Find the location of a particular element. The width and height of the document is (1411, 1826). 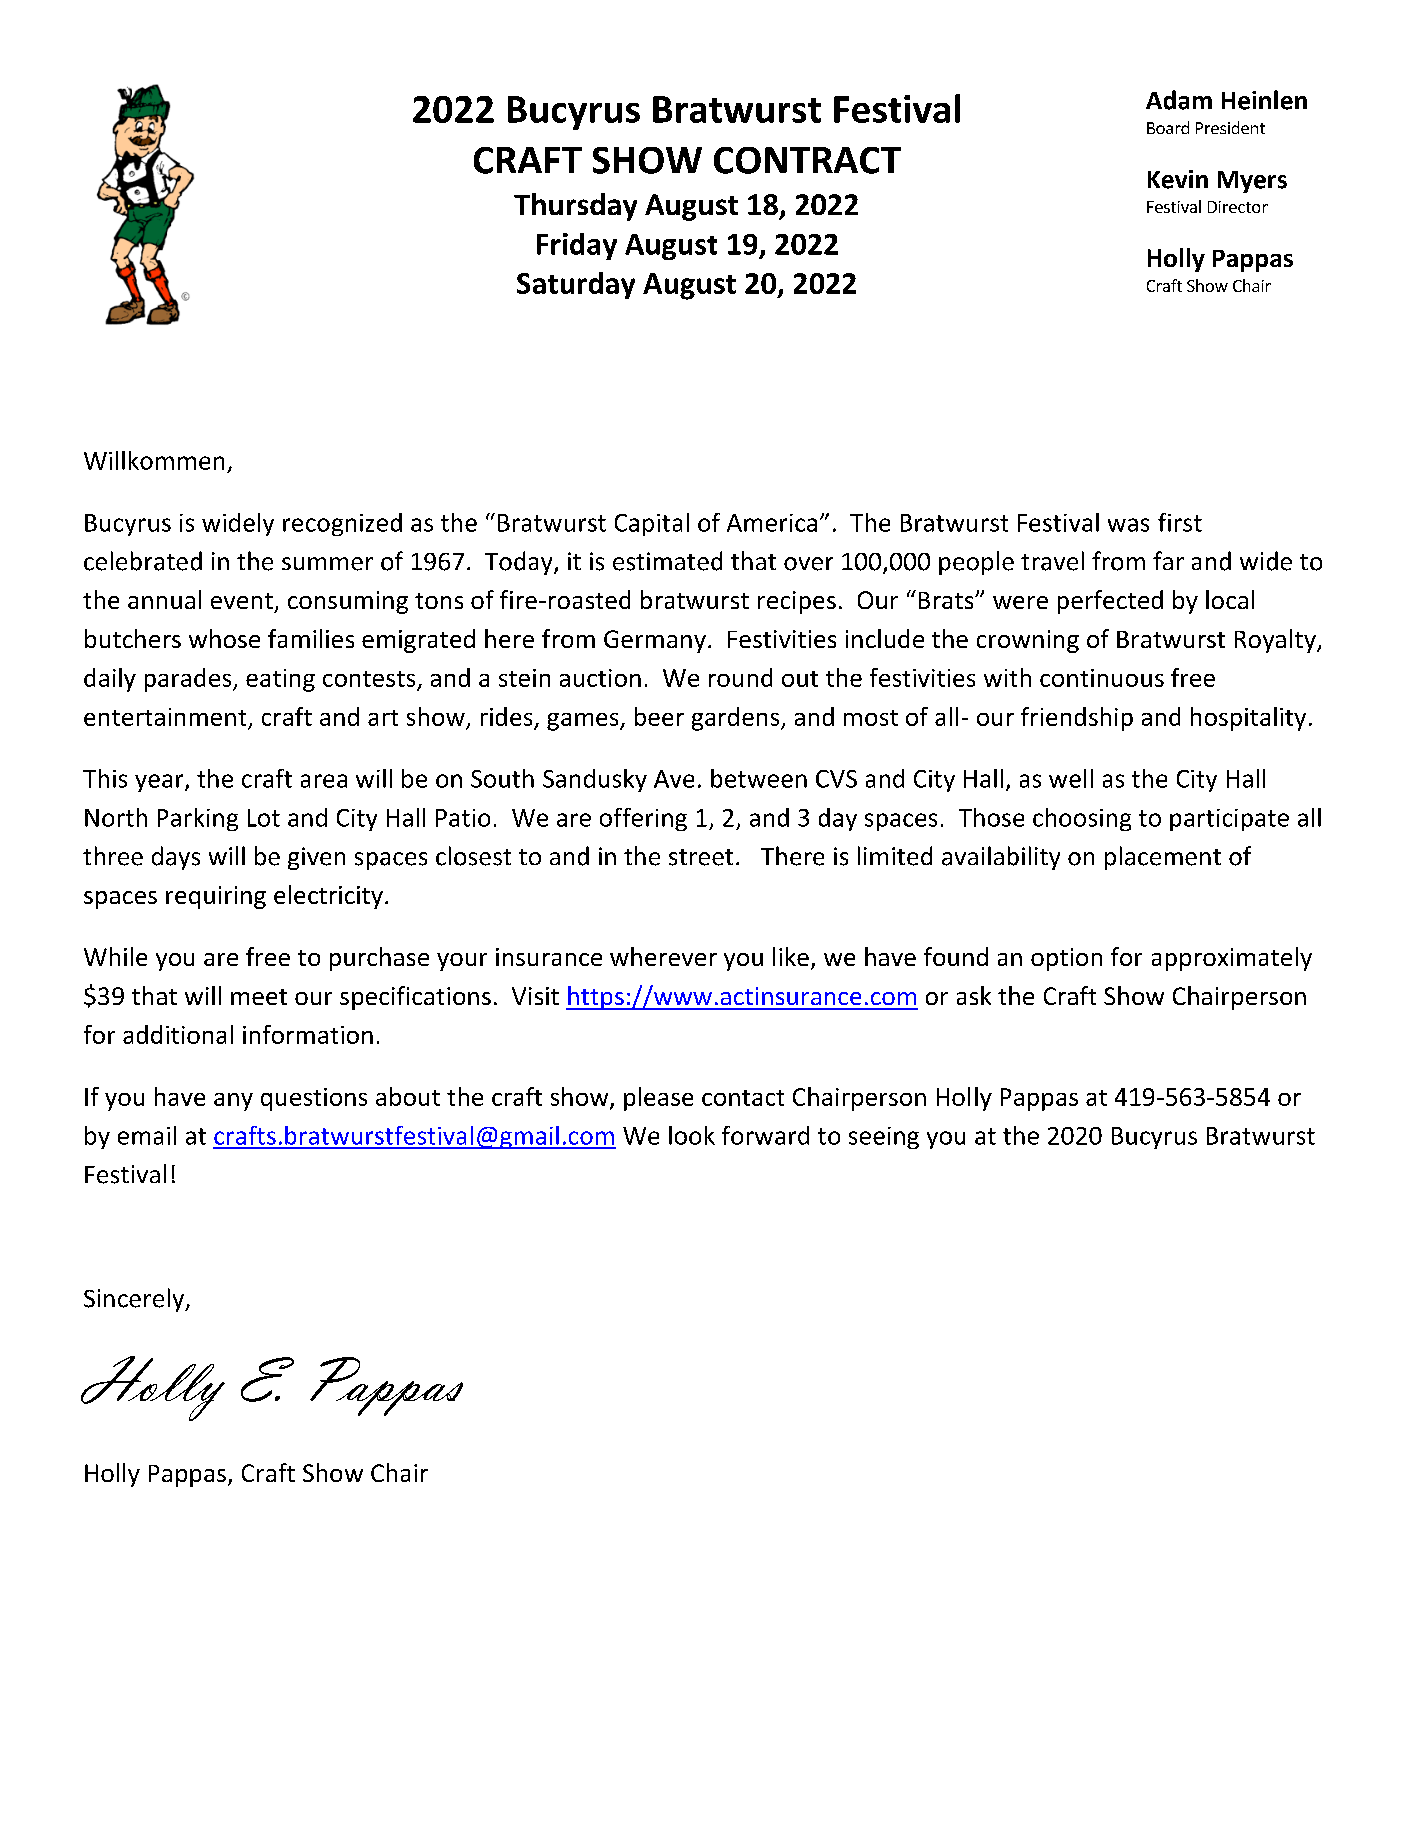

option is located at coordinates (1066, 959).
